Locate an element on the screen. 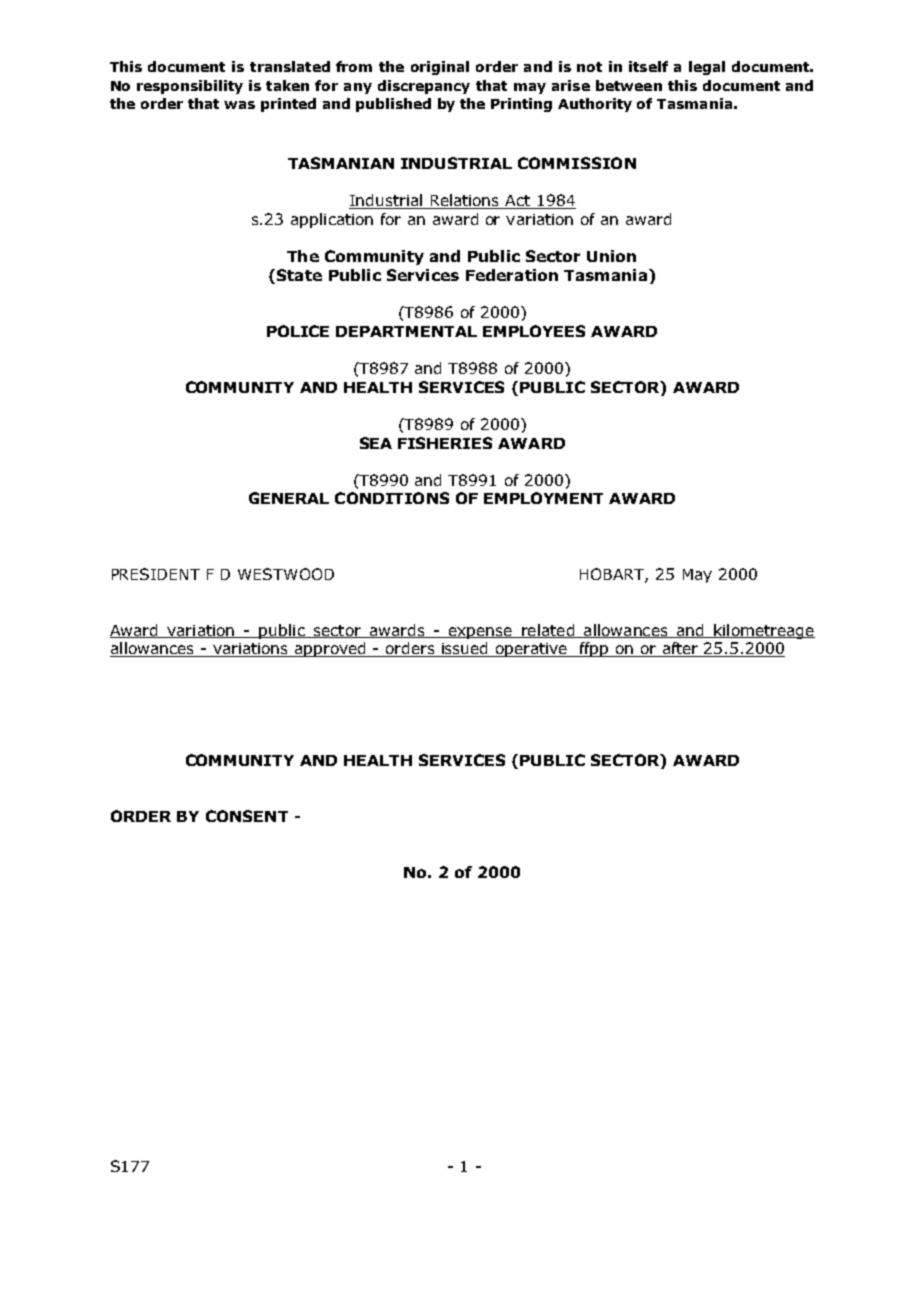  CONSENT is located at coordinates (247, 816).
